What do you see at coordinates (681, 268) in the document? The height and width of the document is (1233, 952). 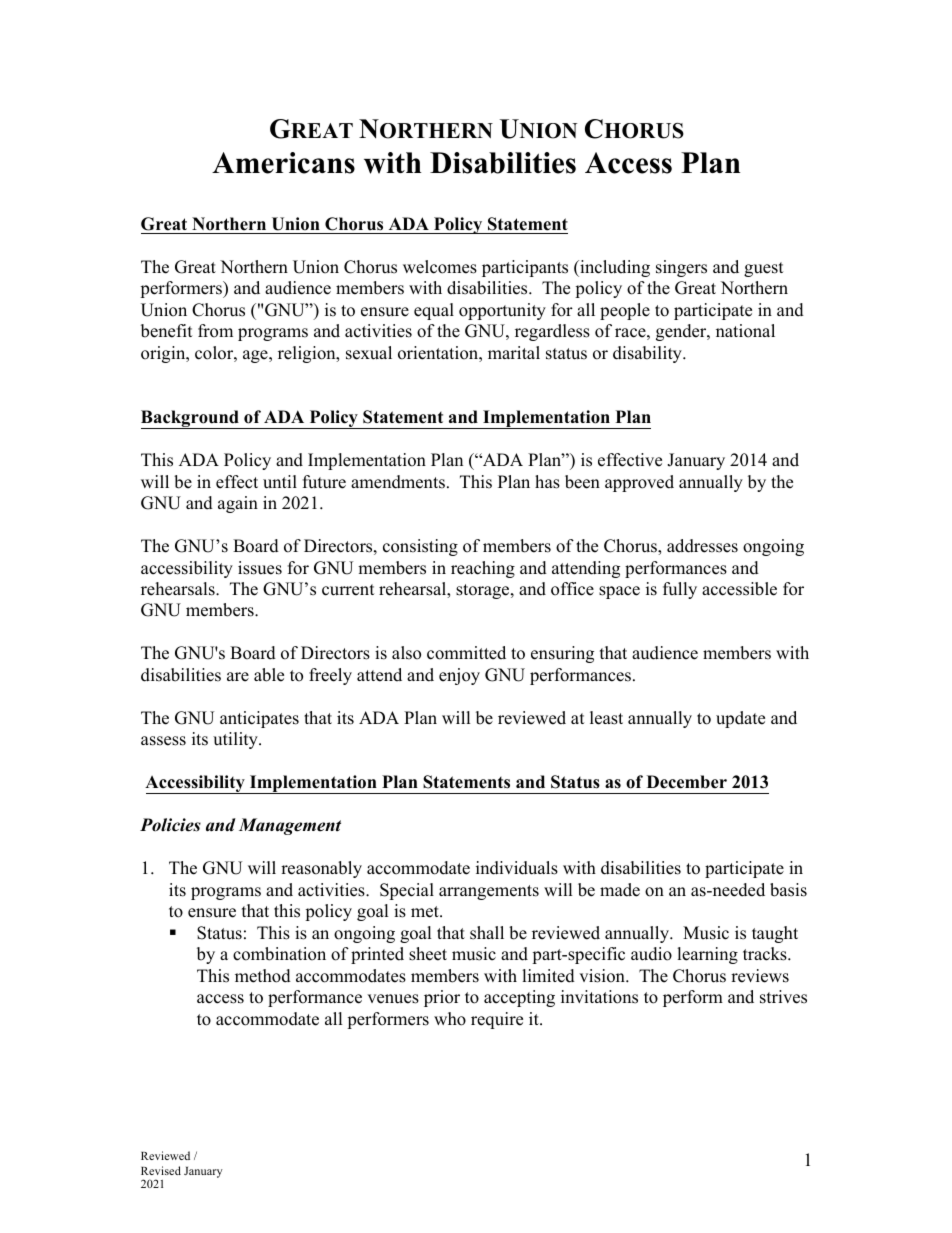 I see `singers` at bounding box center [681, 268].
